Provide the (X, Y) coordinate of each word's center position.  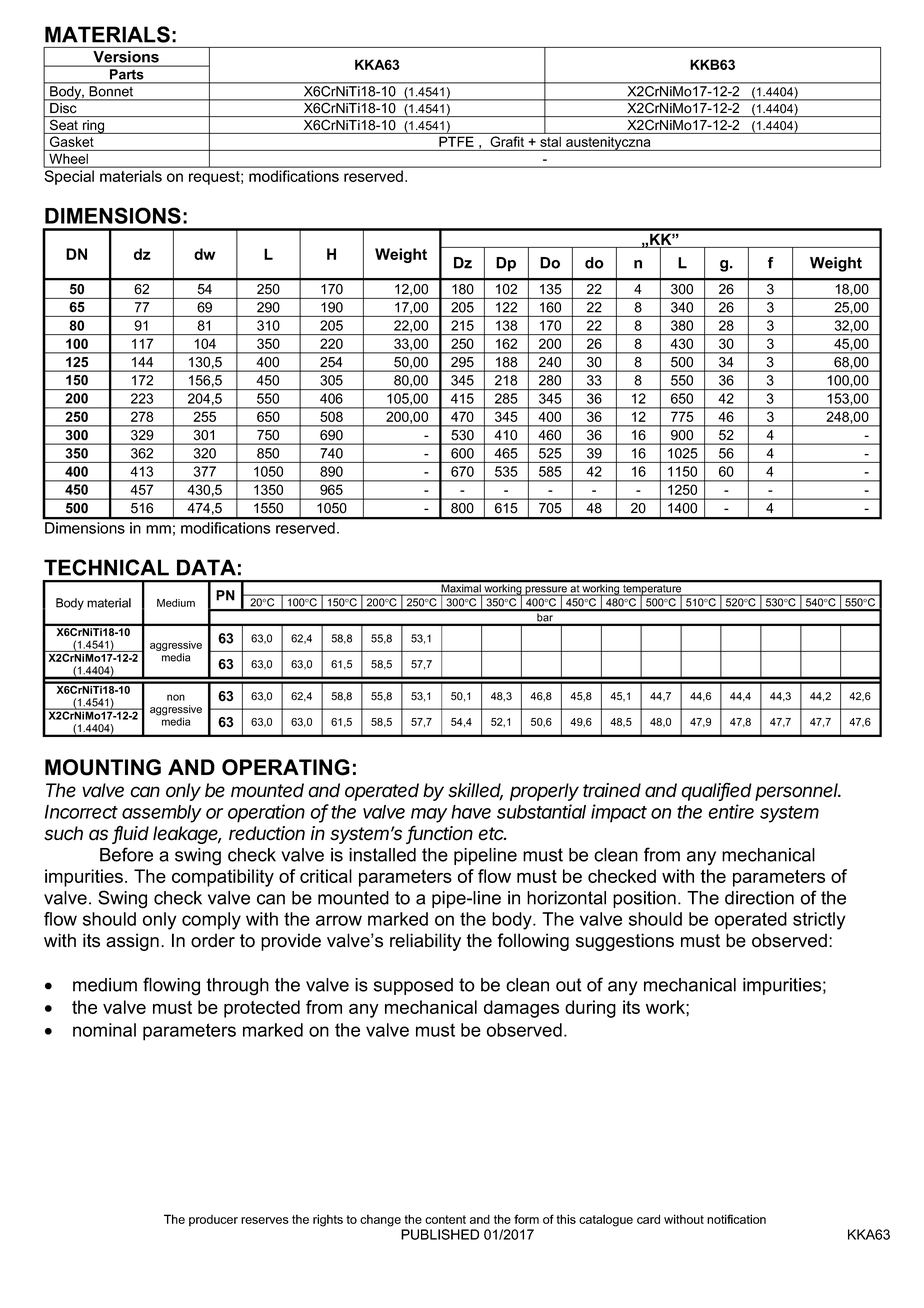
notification (736, 1219)
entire (731, 811)
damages (521, 1009)
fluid (131, 834)
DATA (206, 567)
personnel (798, 792)
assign (132, 942)
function (440, 834)
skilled (475, 791)
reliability (425, 942)
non (176, 697)
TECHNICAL (106, 567)
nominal (104, 1030)
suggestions (625, 942)
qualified (716, 791)
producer (213, 1221)
